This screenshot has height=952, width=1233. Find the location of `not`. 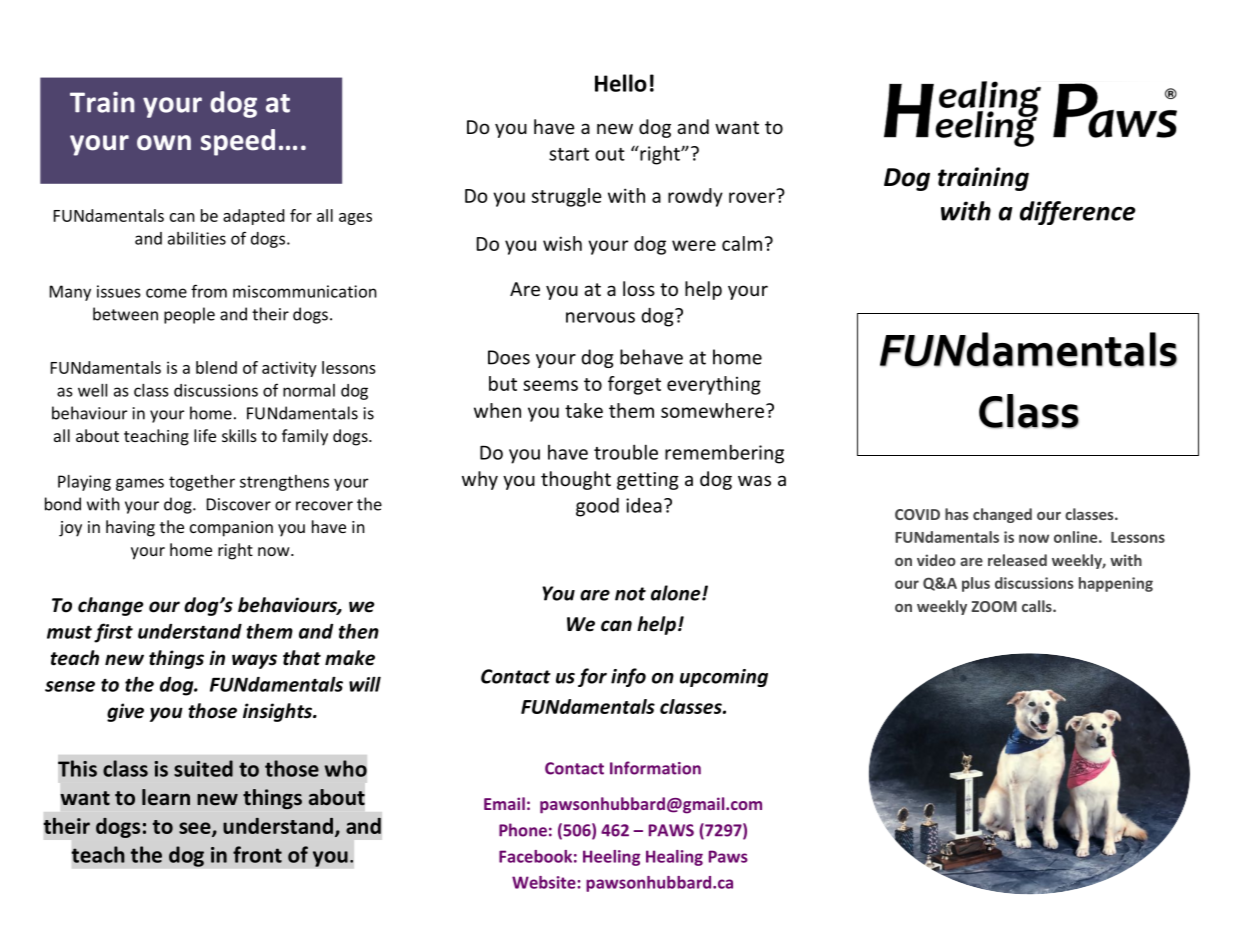

not is located at coordinates (630, 594).
